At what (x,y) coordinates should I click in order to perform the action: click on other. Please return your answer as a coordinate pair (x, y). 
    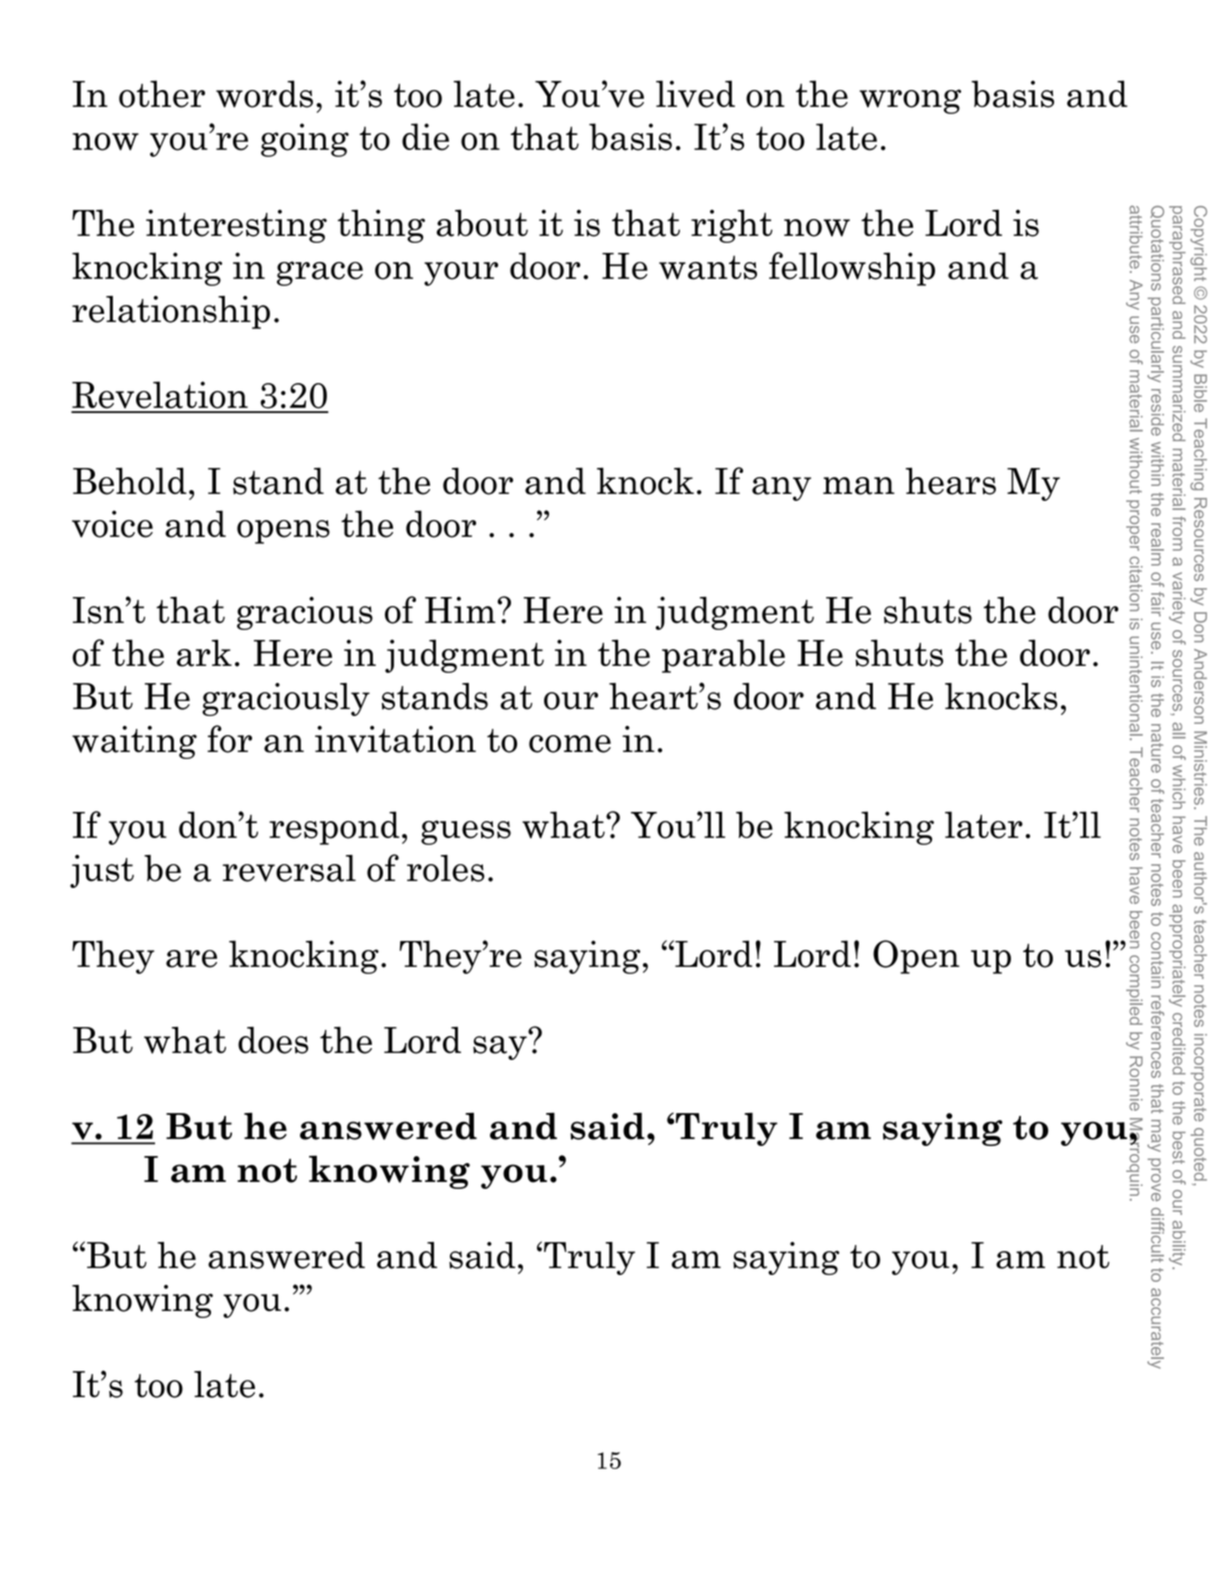
    Looking at the image, I should click on (162, 94).
